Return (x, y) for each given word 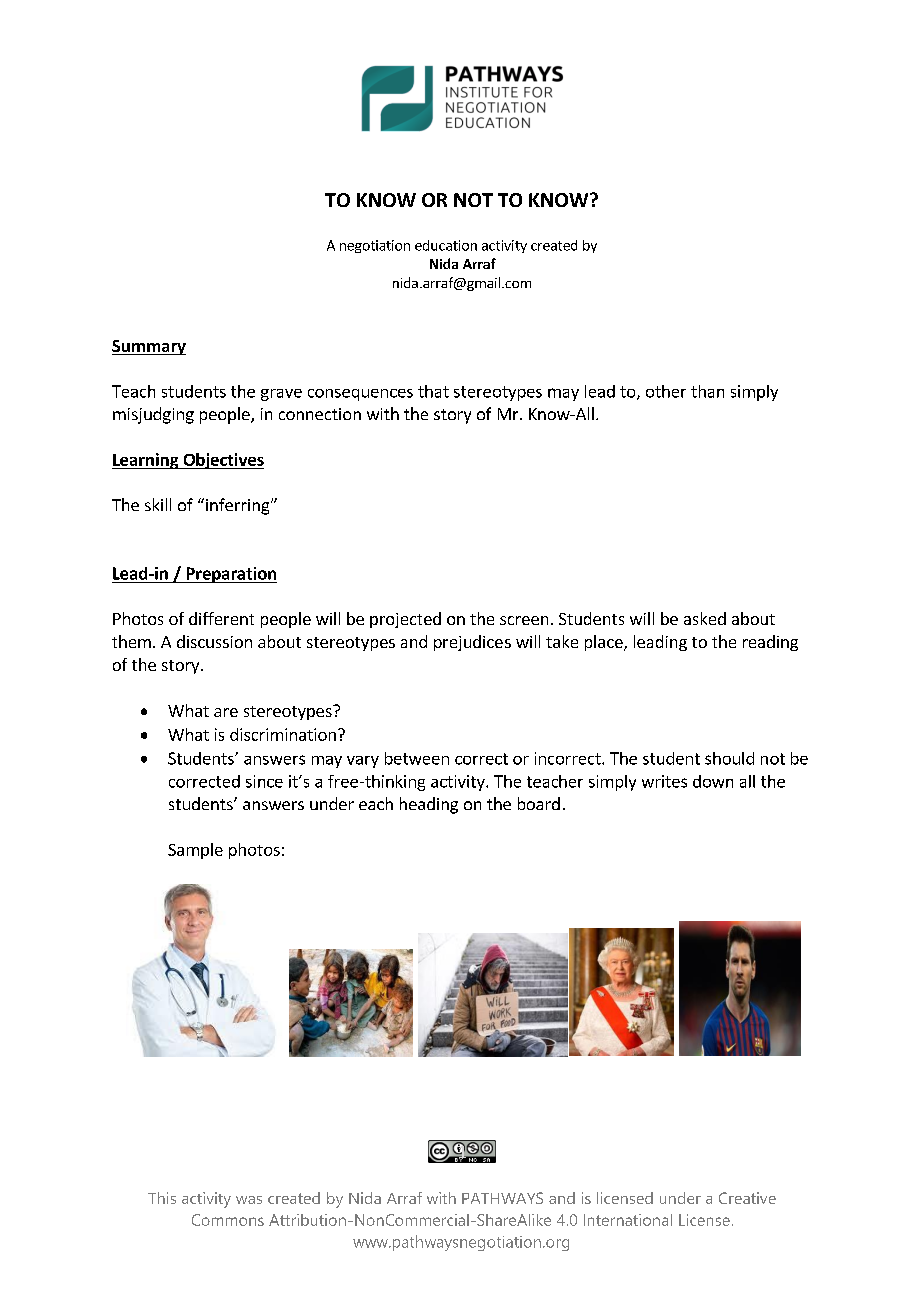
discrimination (283, 734)
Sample (195, 851)
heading (429, 805)
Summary (149, 347)
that (433, 391)
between (417, 758)
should (729, 758)
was (249, 1200)
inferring (237, 506)
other (666, 391)
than (707, 391)
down (713, 781)
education (446, 245)
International (628, 1220)
